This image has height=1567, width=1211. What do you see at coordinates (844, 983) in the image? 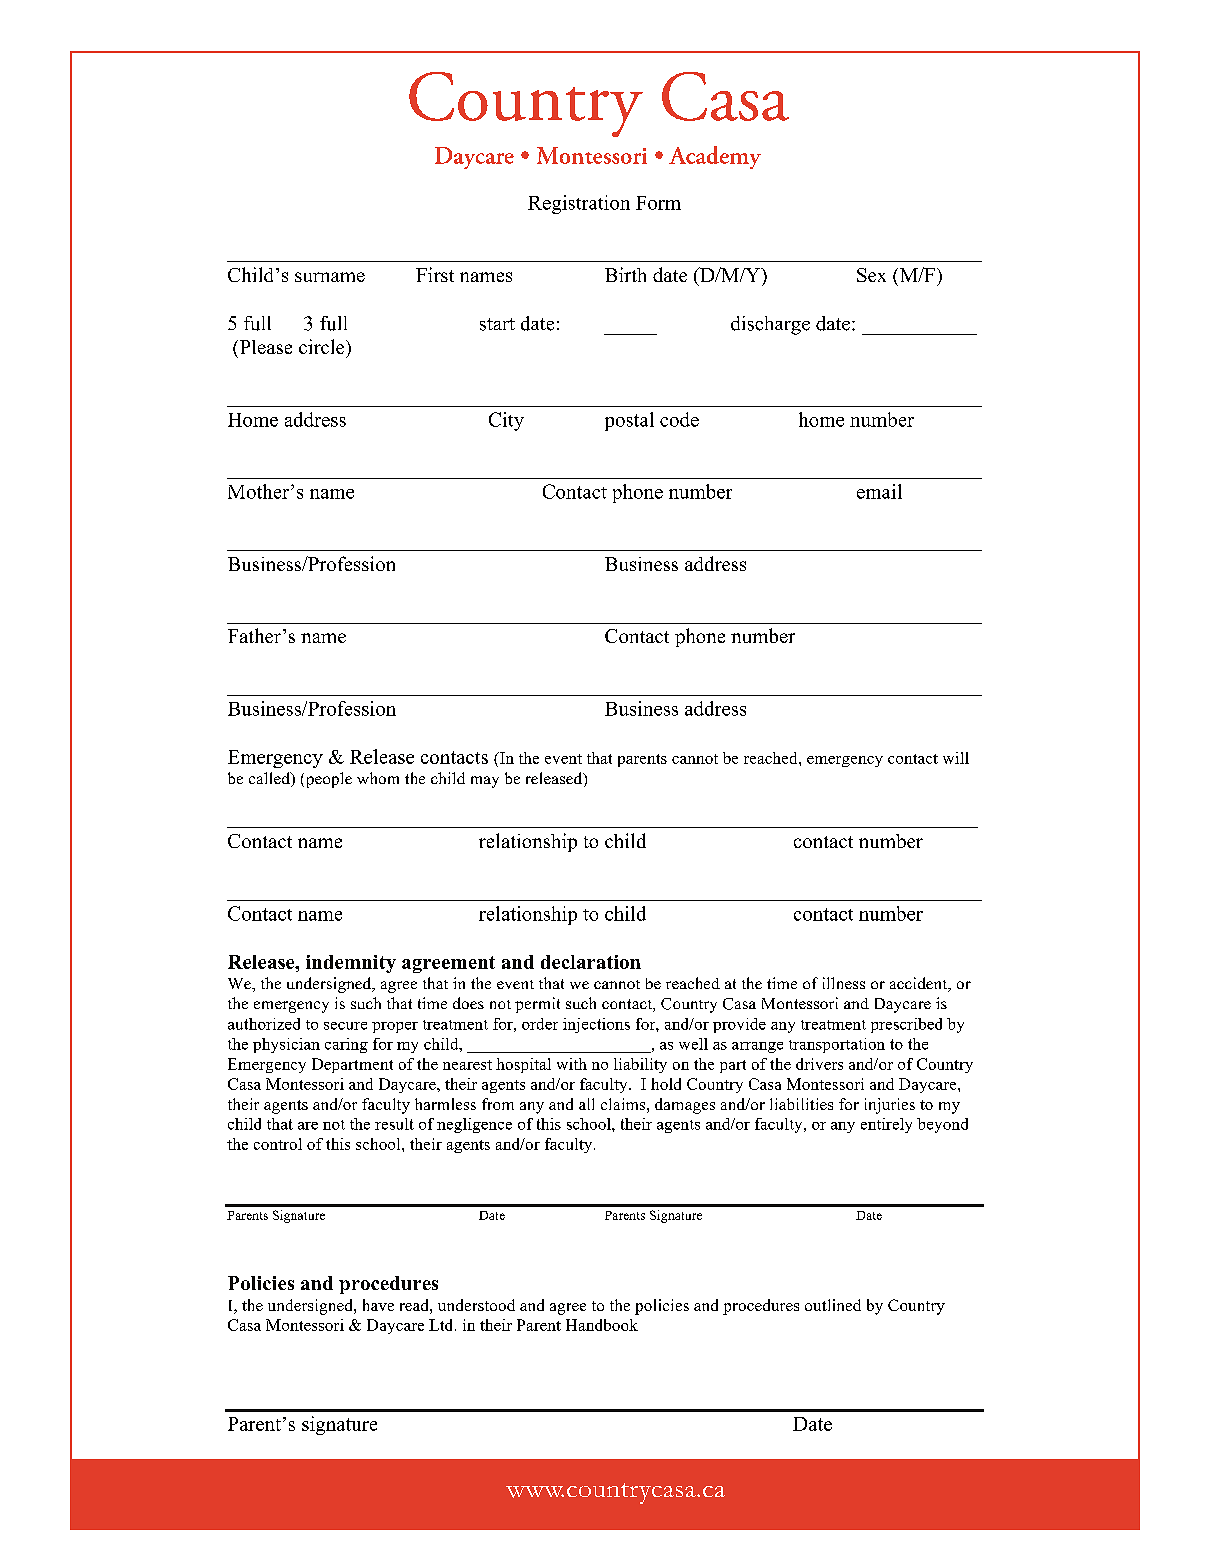
I see `illness` at bounding box center [844, 983].
